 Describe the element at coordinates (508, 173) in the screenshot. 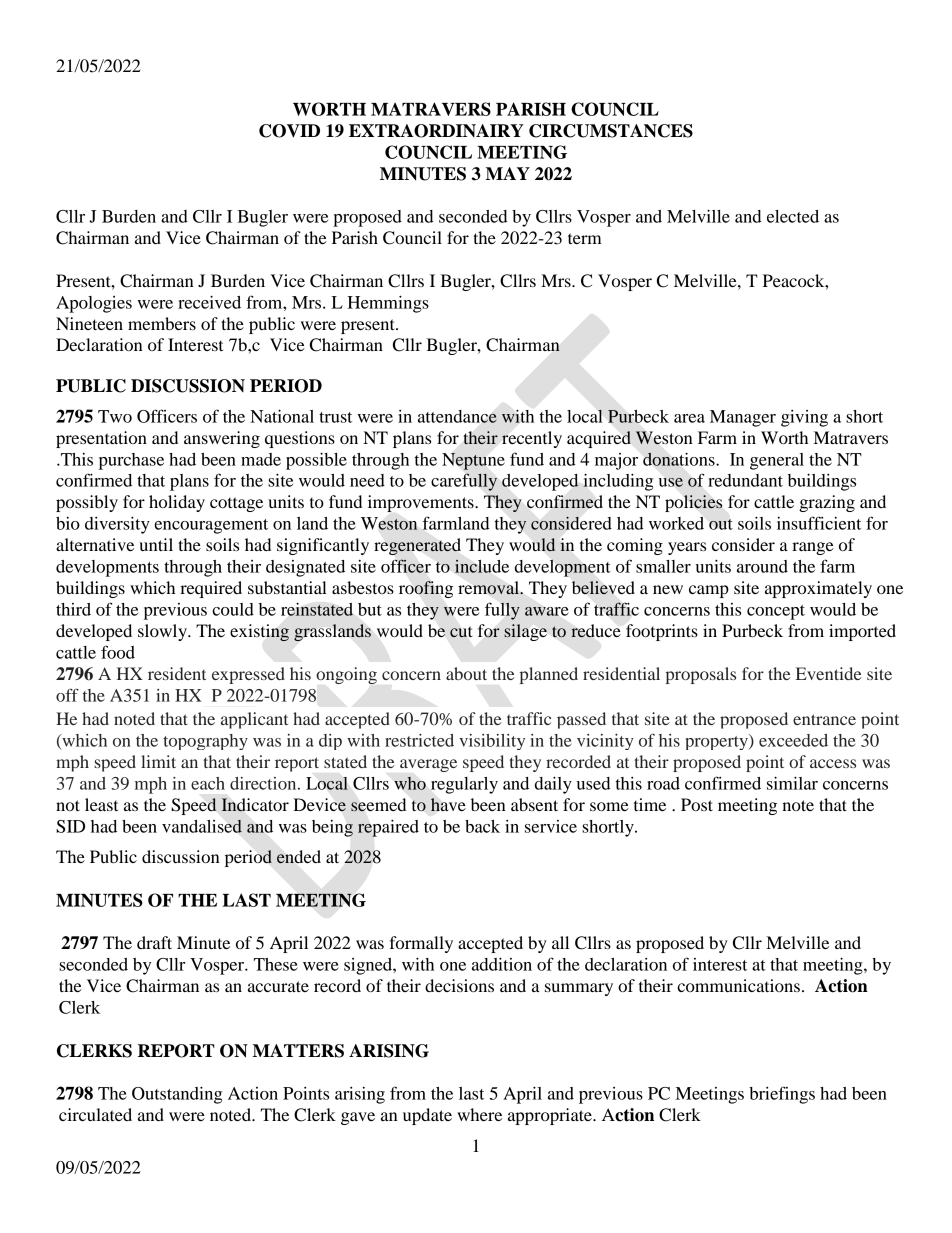

I see `MAY` at that location.
